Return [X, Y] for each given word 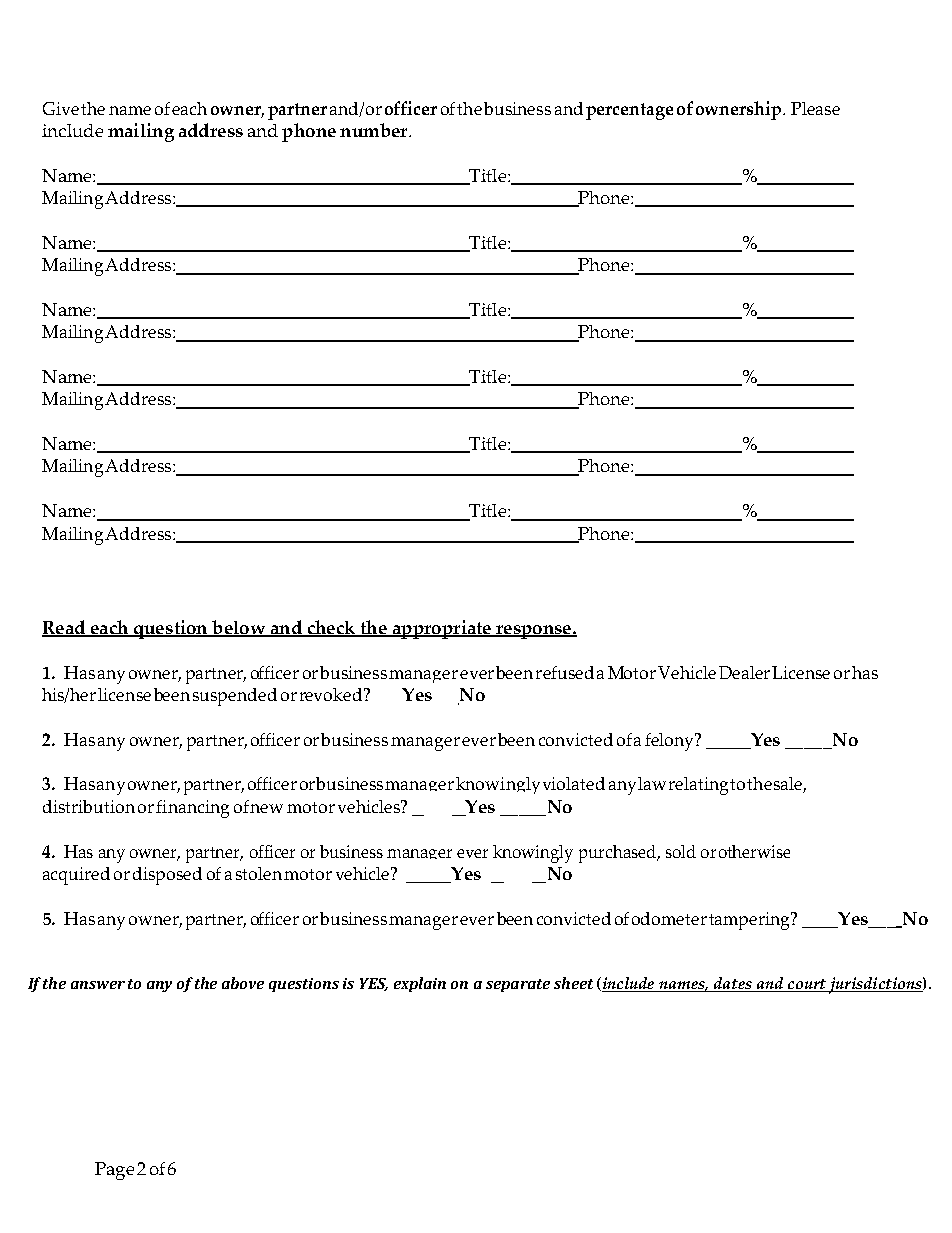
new [266, 808]
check [331, 628]
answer [98, 985]
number [375, 130]
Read [65, 628]
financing [192, 809]
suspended [235, 697]
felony [670, 742]
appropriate [441, 629]
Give [61, 108]
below [239, 628]
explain [420, 984]
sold [681, 851]
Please [815, 108]
